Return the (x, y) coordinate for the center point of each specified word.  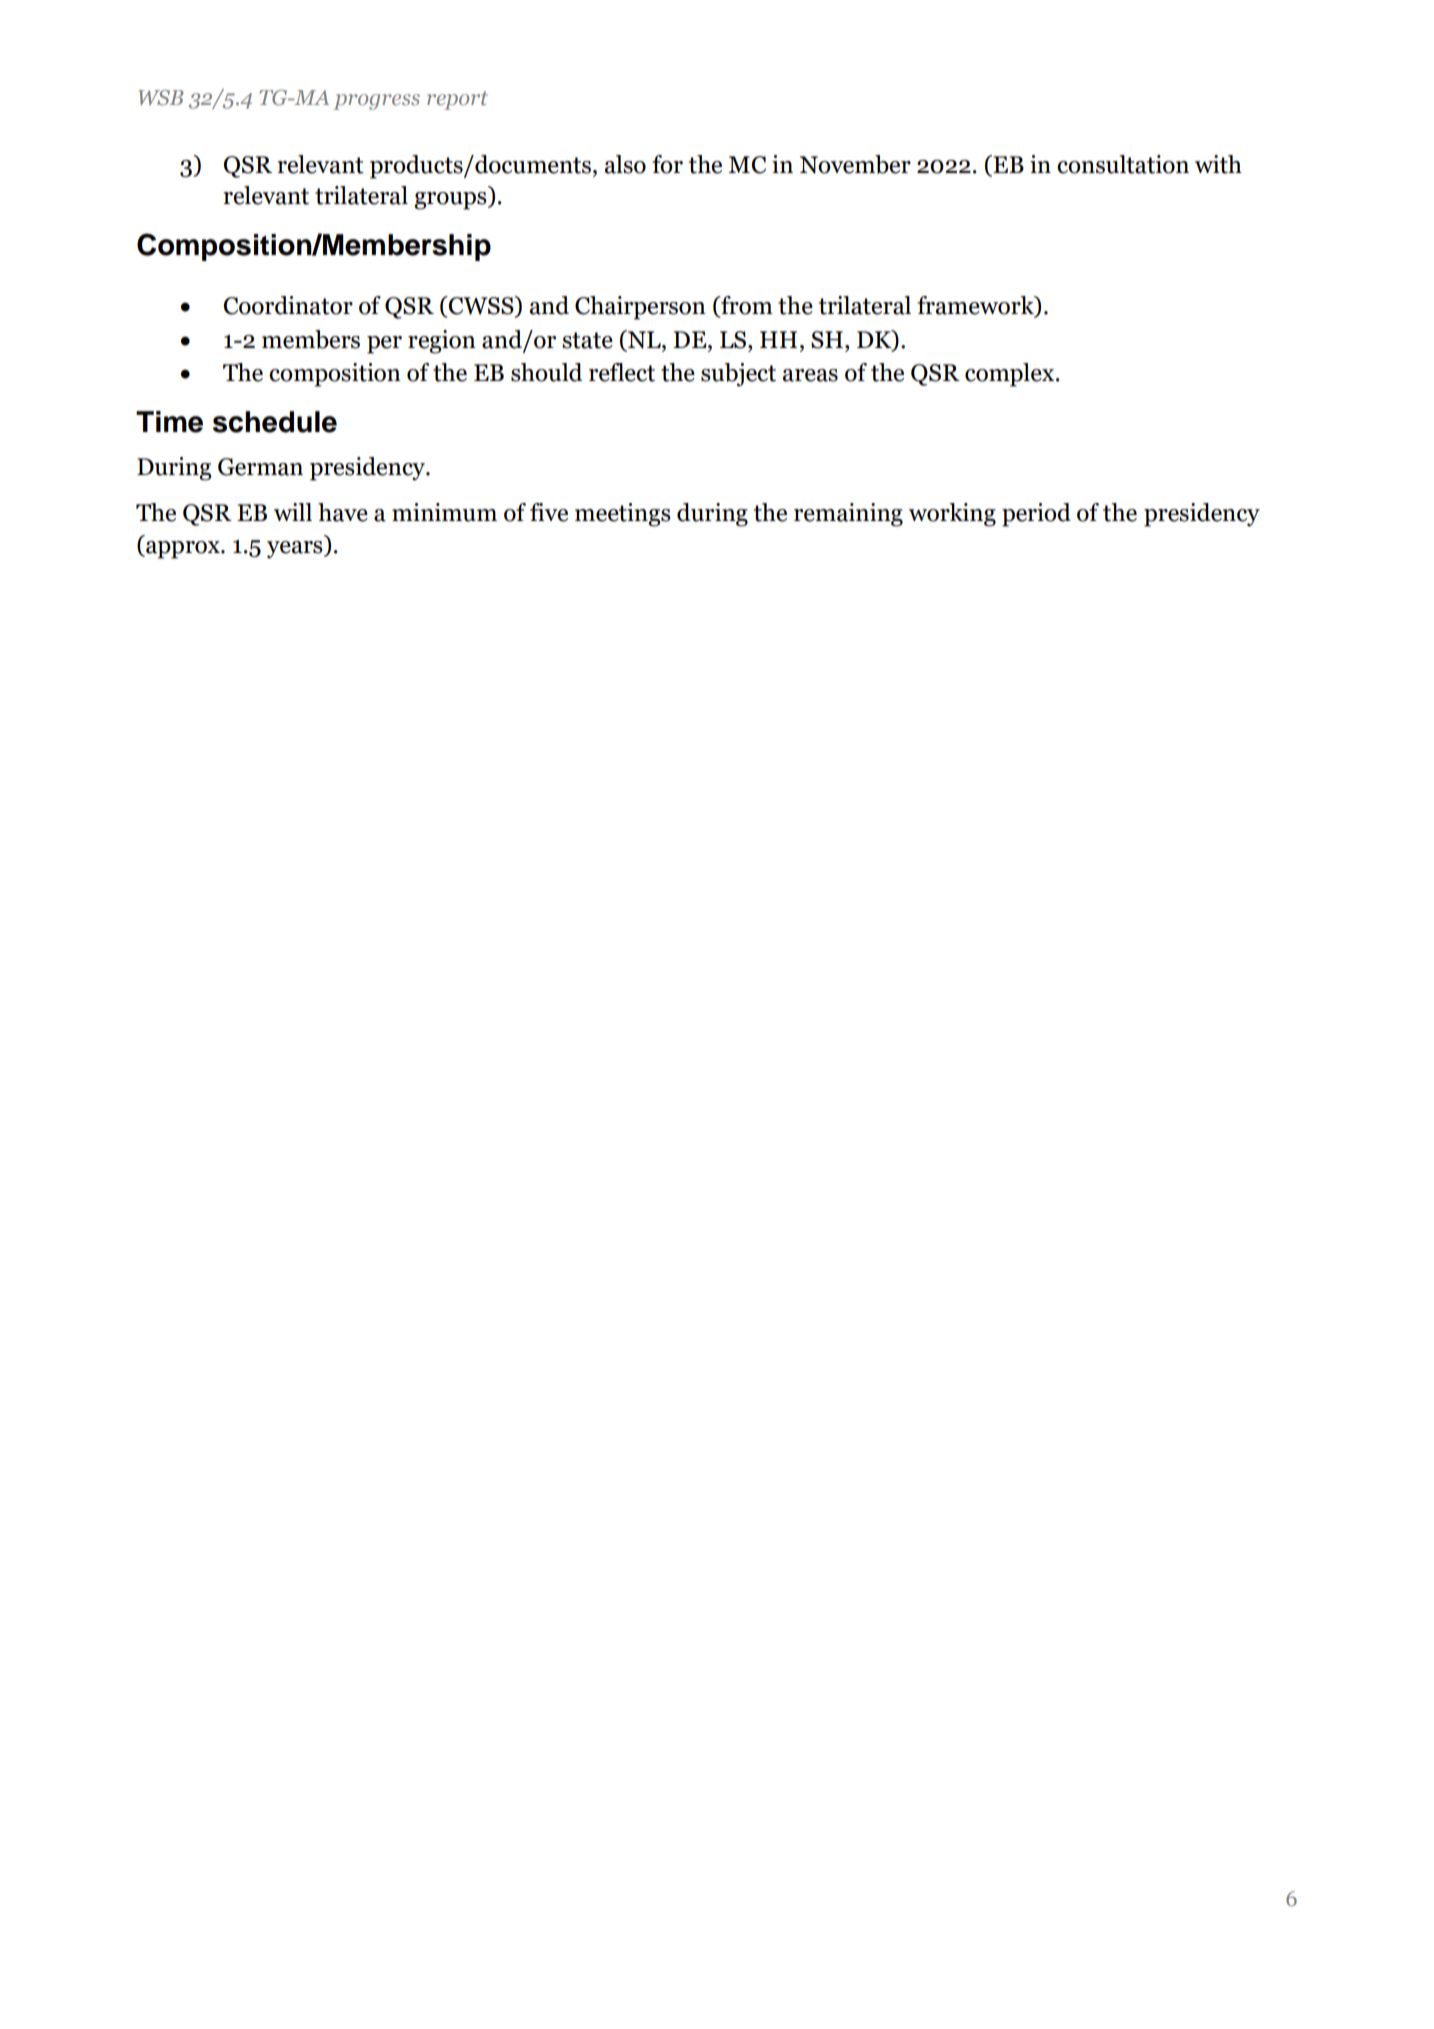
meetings (623, 515)
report (457, 100)
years (296, 550)
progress (376, 102)
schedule (275, 422)
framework (976, 306)
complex (1011, 375)
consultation (1123, 164)
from (746, 306)
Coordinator (288, 305)
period (1036, 515)
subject (738, 375)
